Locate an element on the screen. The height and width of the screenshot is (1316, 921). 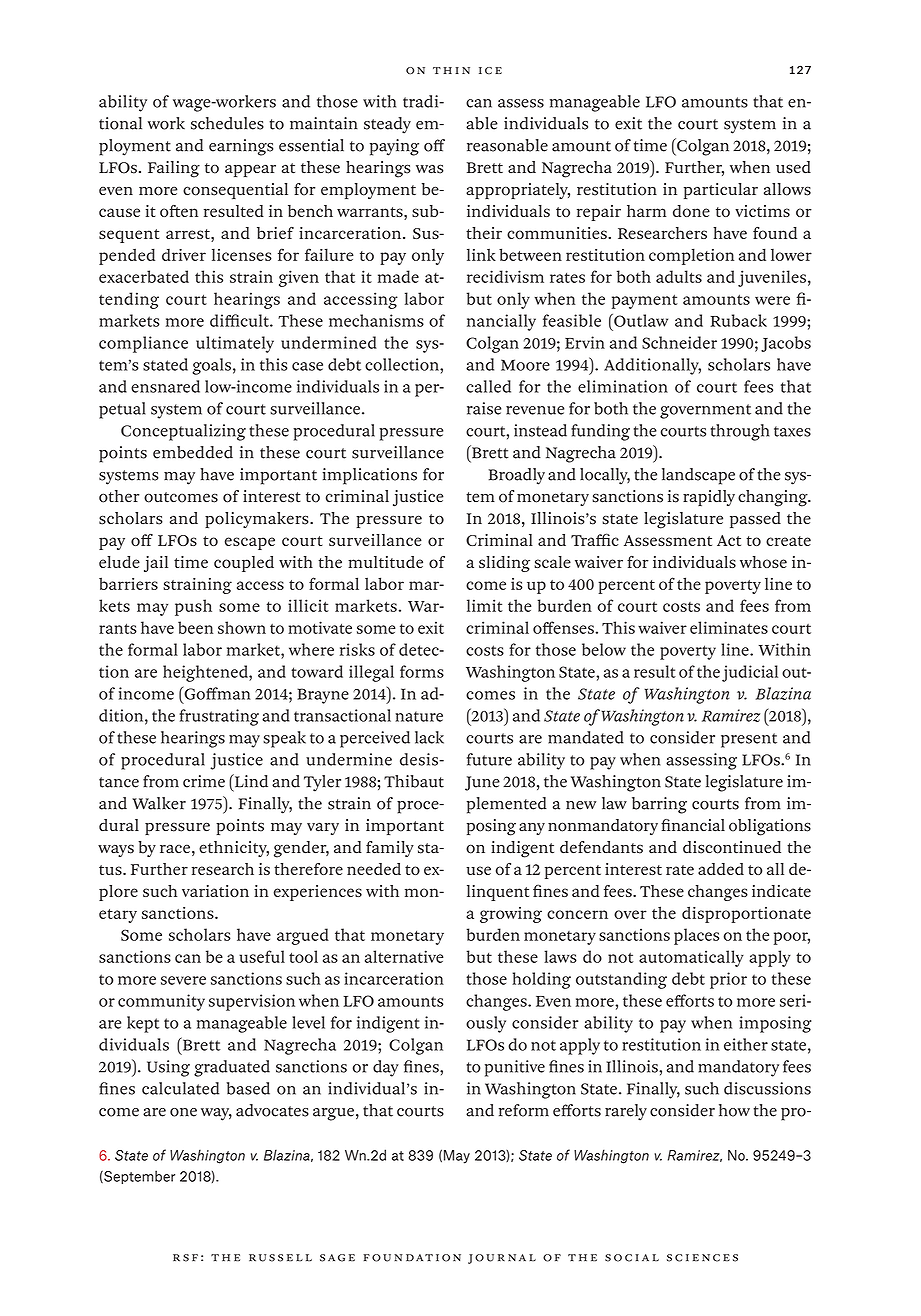
severe is located at coordinates (183, 980).
